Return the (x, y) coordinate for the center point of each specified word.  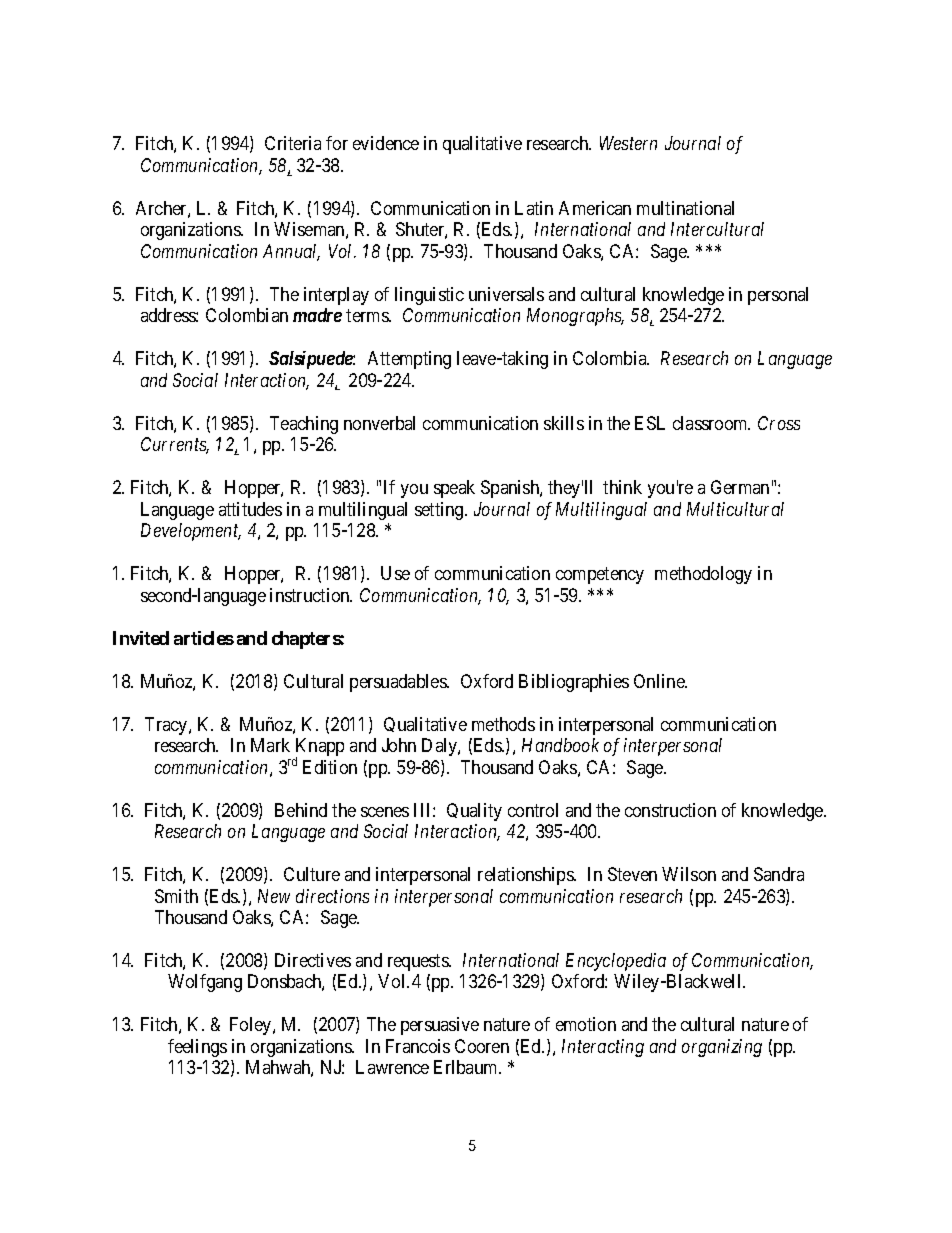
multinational (685, 208)
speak (454, 489)
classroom (711, 423)
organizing (722, 1048)
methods (503, 724)
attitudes (250, 509)
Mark (270, 745)
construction (670, 810)
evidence (386, 143)
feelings (197, 1048)
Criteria (293, 143)
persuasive (440, 1026)
